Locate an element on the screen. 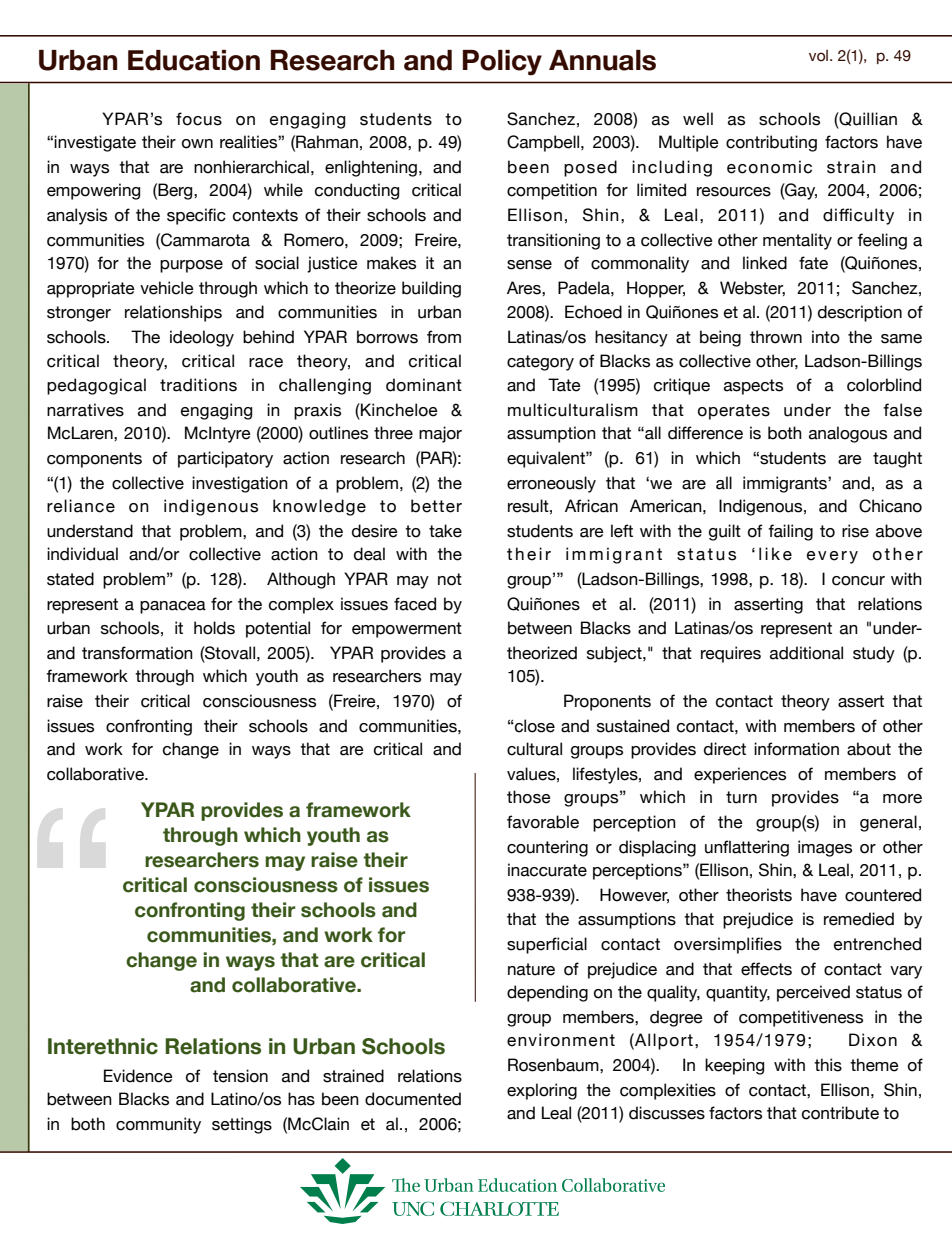  countering is located at coordinates (547, 848).
